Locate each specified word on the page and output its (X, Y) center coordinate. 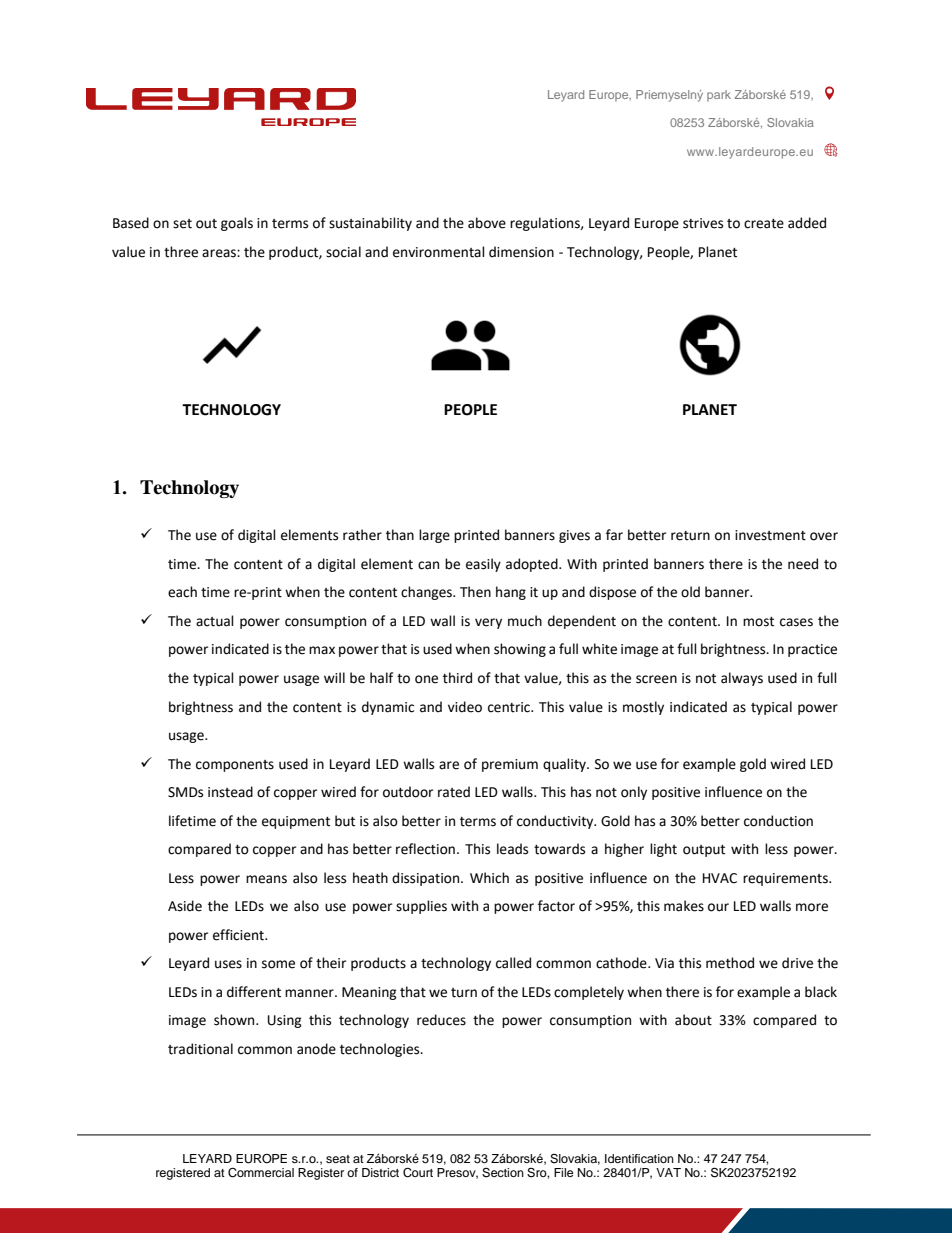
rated (454, 792)
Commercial (261, 1173)
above (487, 223)
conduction (778, 821)
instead (230, 792)
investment (770, 535)
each (182, 592)
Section (503, 1173)
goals (237, 224)
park (719, 96)
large (434, 536)
